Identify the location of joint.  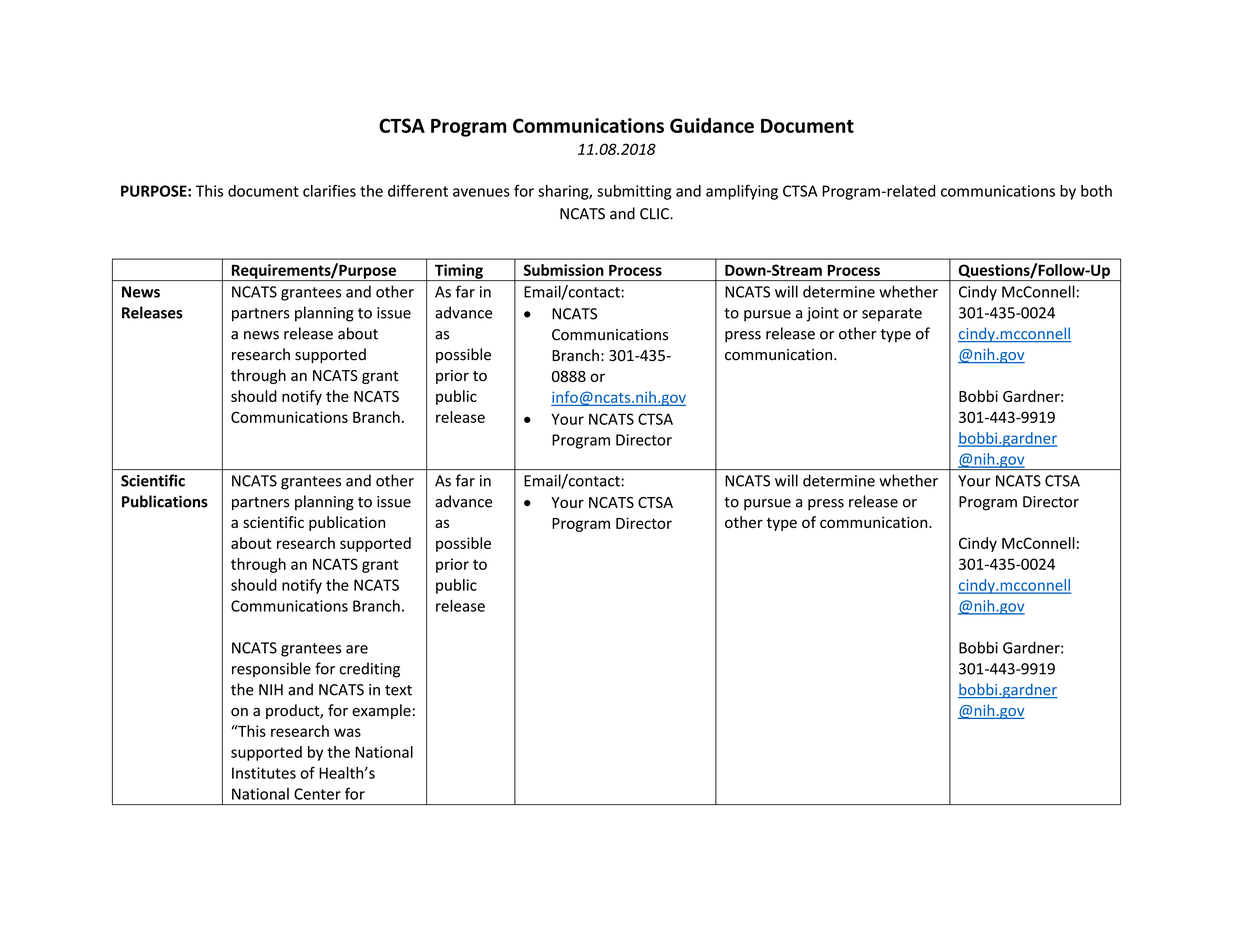
(823, 314).
